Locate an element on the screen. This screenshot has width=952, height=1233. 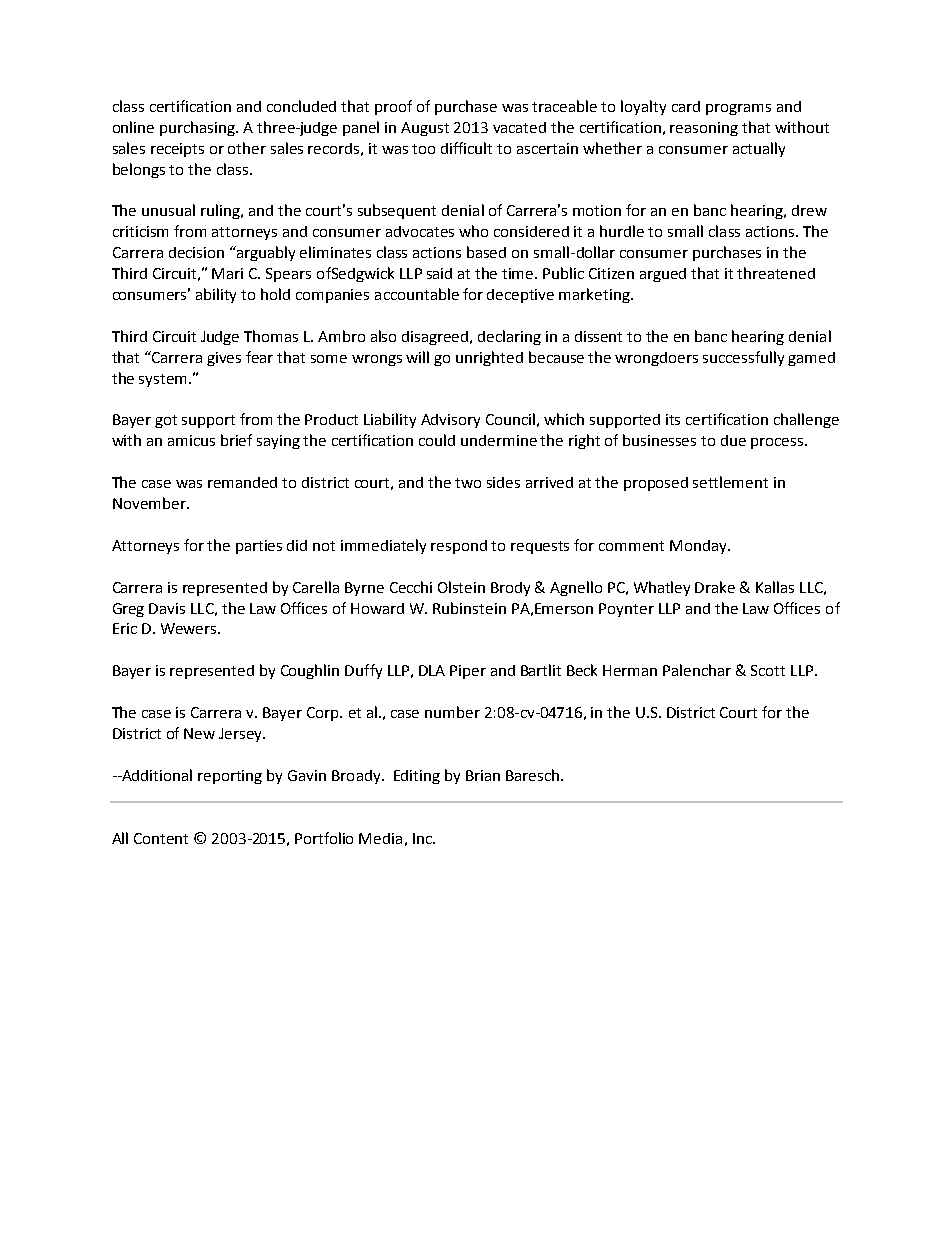
difficult is located at coordinates (466, 148).
